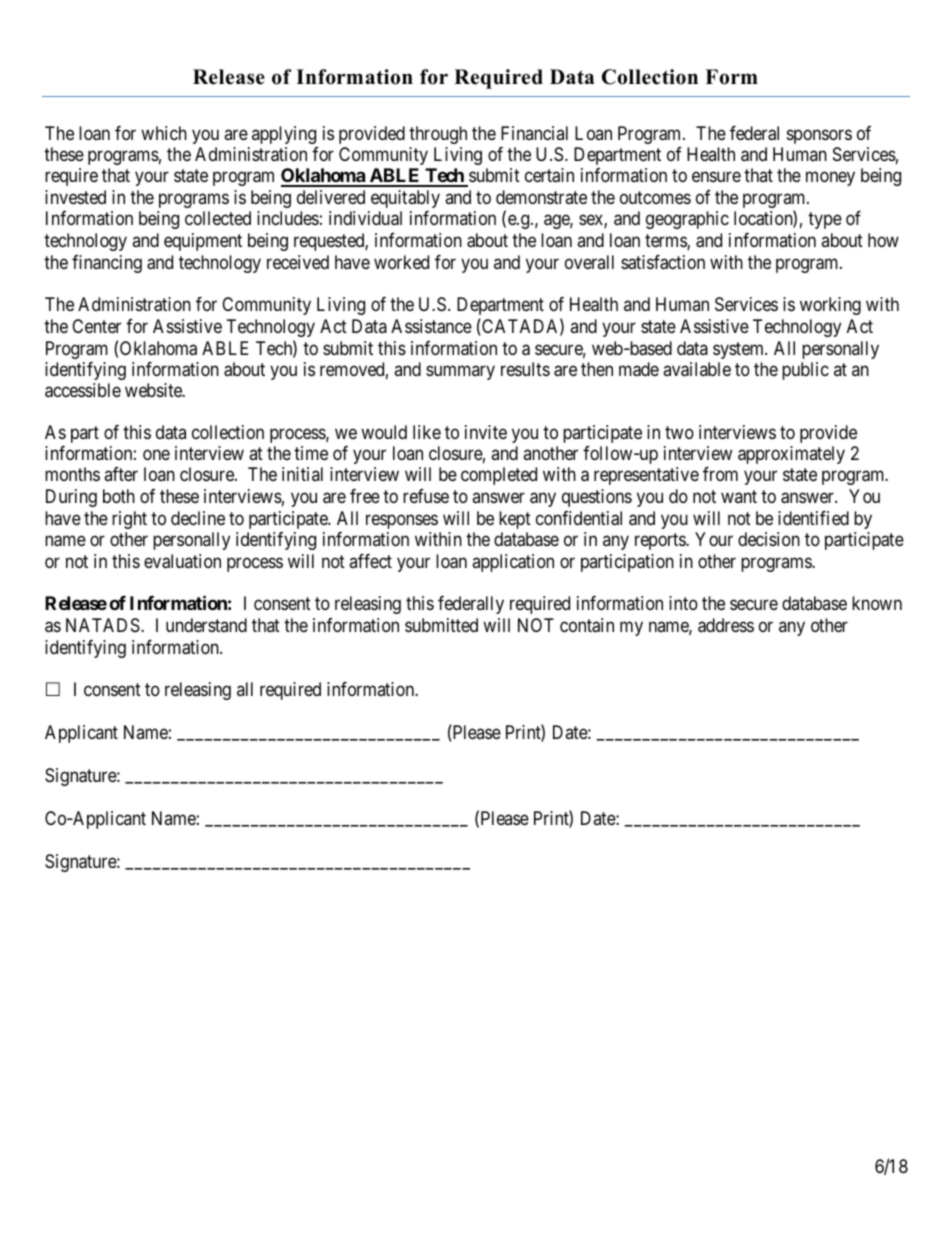 The width and height of the screenshot is (952, 1233). I want to click on contain, so click(587, 625).
